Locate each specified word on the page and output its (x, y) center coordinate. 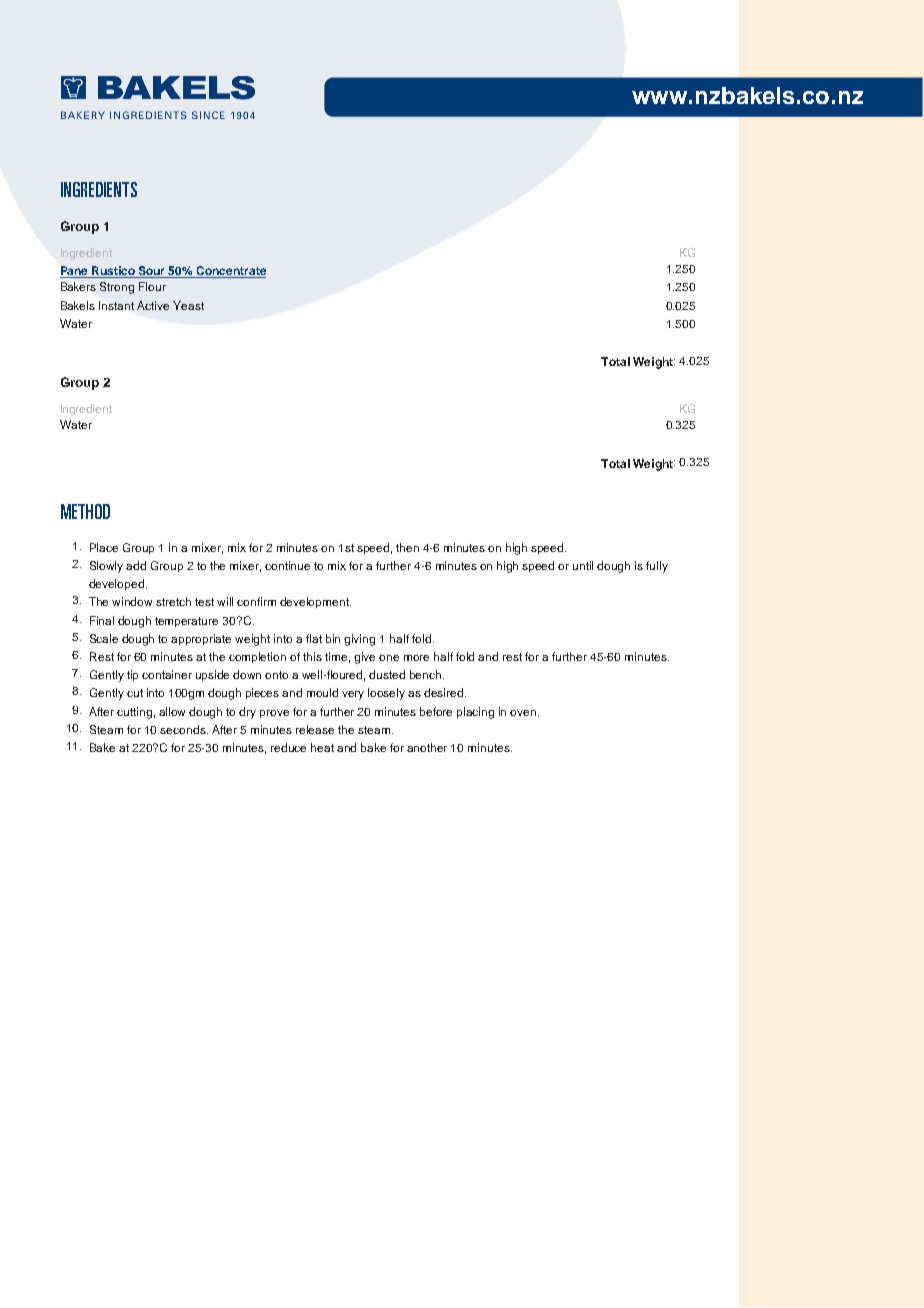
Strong (117, 288)
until (583, 565)
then (407, 547)
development (315, 602)
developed (116, 584)
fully (657, 567)
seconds (184, 729)
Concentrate (230, 272)
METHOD (85, 511)
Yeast (188, 305)
